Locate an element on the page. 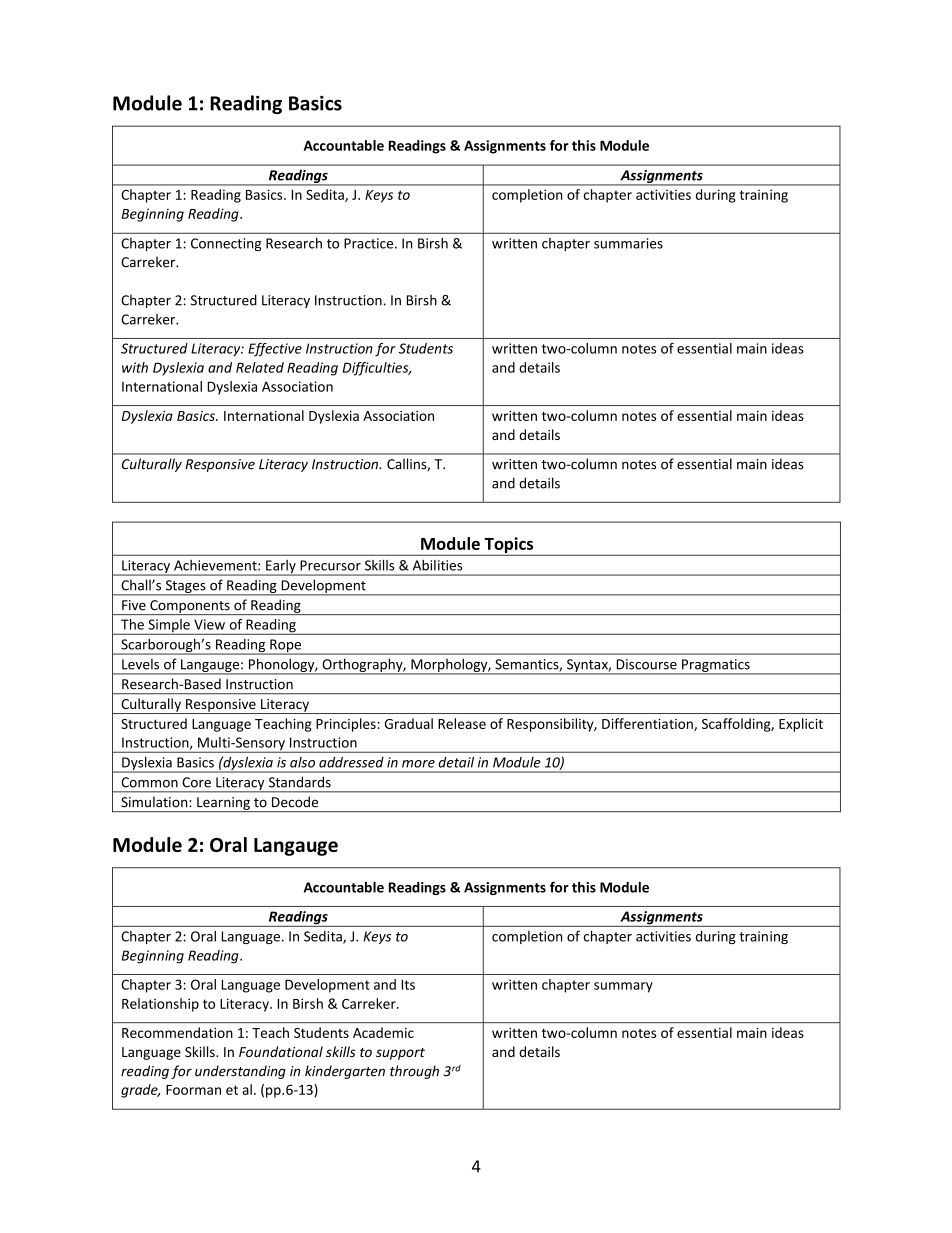 The width and height of the image is (952, 1233). Pragmatics is located at coordinates (716, 666).
